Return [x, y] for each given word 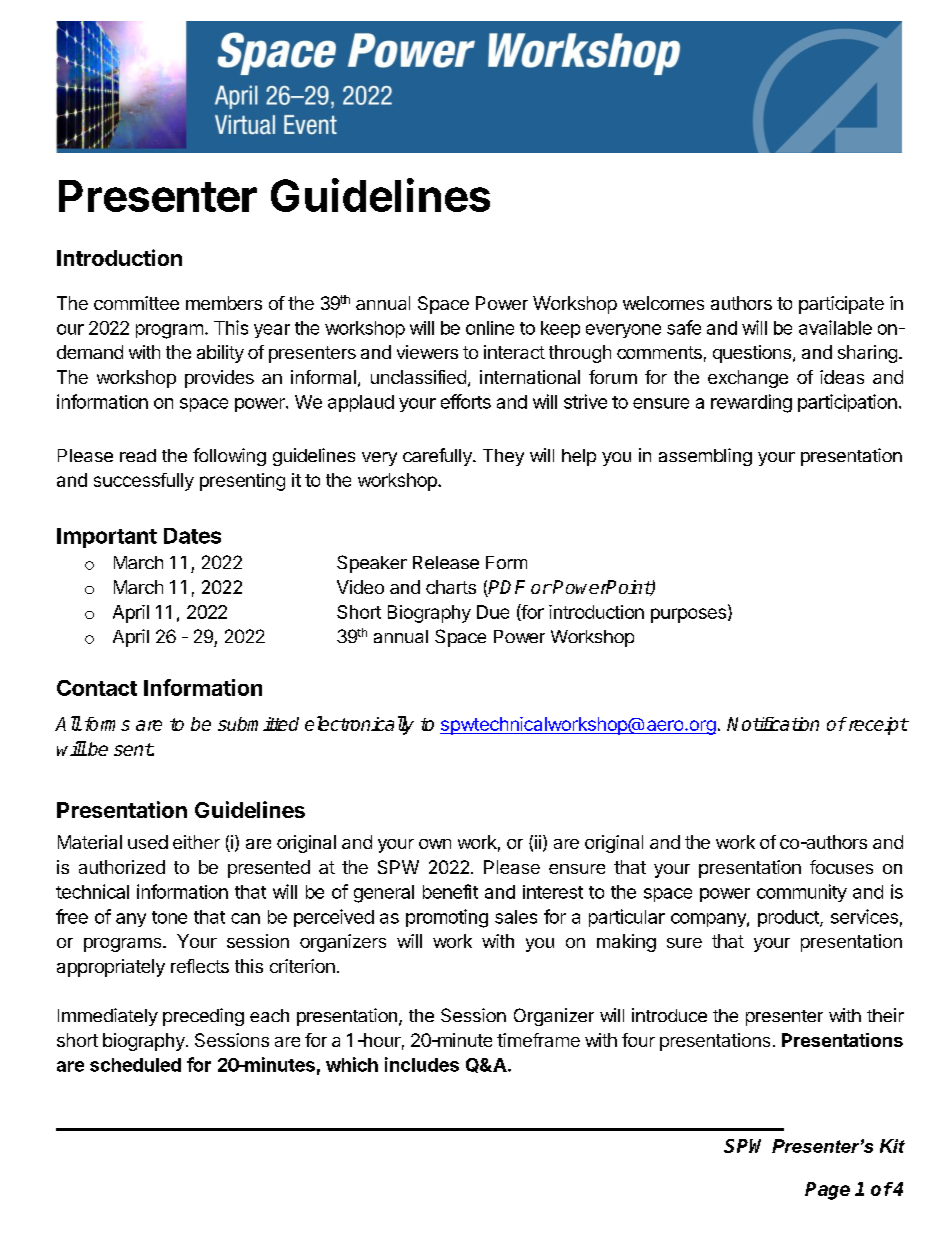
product [789, 918]
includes [422, 1064]
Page [827, 1191]
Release [446, 562]
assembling [705, 457]
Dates [192, 536]
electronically [359, 725]
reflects [200, 966]
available [835, 327]
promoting [447, 918]
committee [136, 303]
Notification [773, 724]
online [490, 328]
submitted [258, 724]
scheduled [135, 1065]
